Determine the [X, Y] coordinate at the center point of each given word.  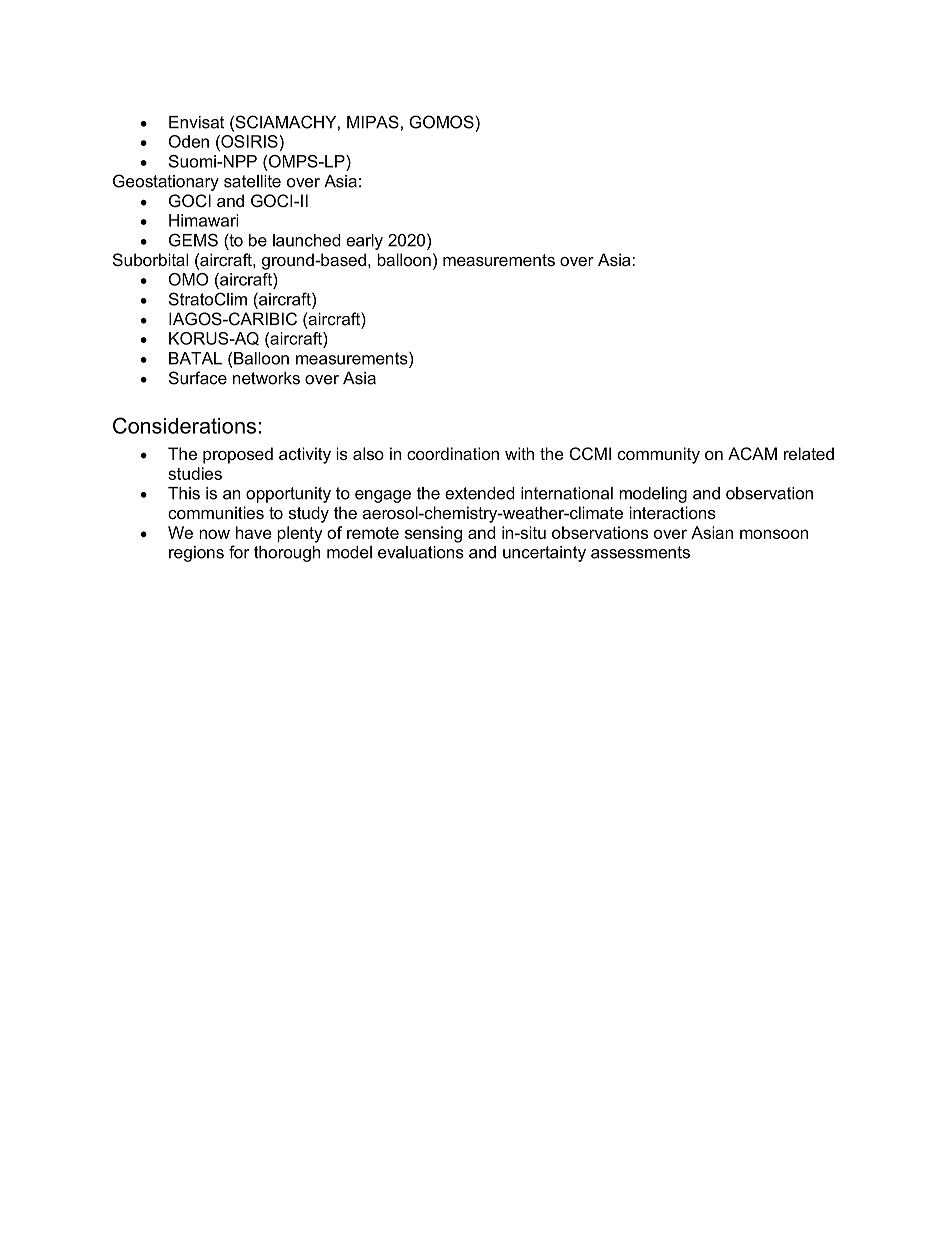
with [519, 453]
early [364, 242]
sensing [433, 534]
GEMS [193, 240]
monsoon [774, 534]
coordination [453, 453]
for [239, 552]
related [809, 453]
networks [266, 378]
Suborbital [150, 260]
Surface [198, 378]
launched [306, 240]
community [658, 455]
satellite [252, 181]
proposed [238, 455]
